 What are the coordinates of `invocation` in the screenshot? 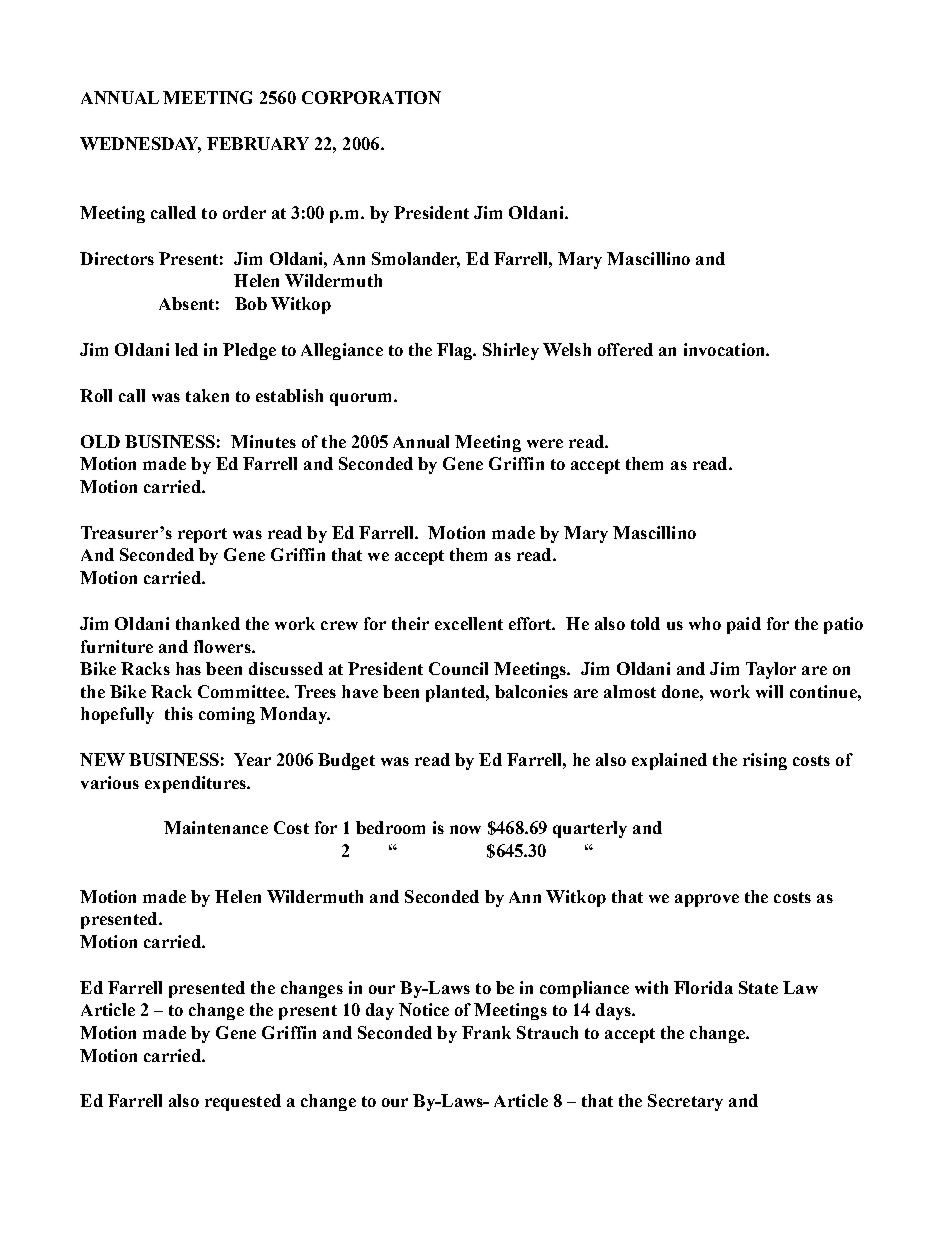 It's located at (725, 349).
